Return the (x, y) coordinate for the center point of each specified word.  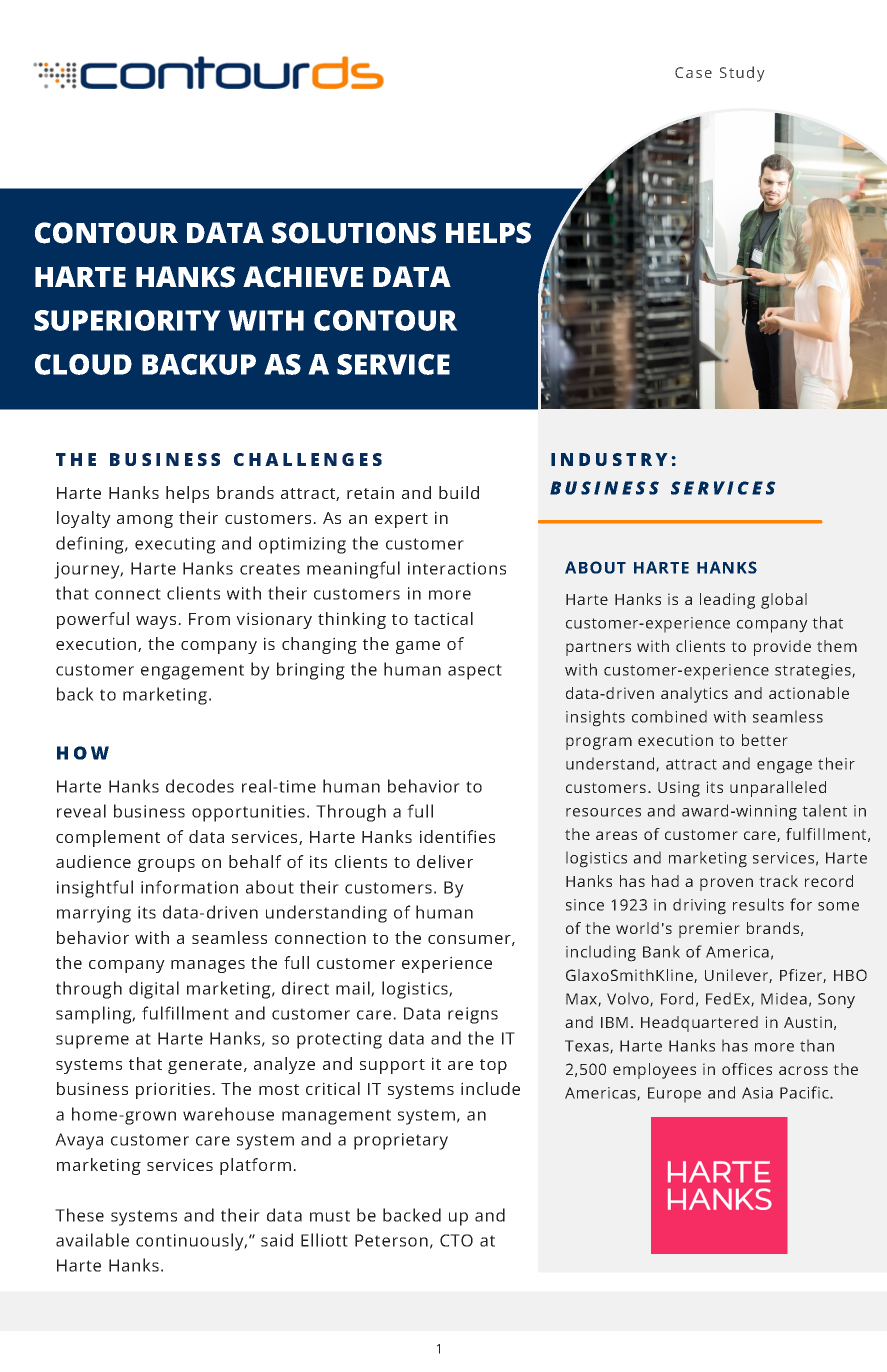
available (92, 1240)
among (145, 521)
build (459, 492)
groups (166, 865)
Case (693, 72)
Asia (757, 1093)
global (784, 601)
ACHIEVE (303, 277)
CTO (456, 1240)
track (778, 881)
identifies (457, 836)
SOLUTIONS (354, 233)
